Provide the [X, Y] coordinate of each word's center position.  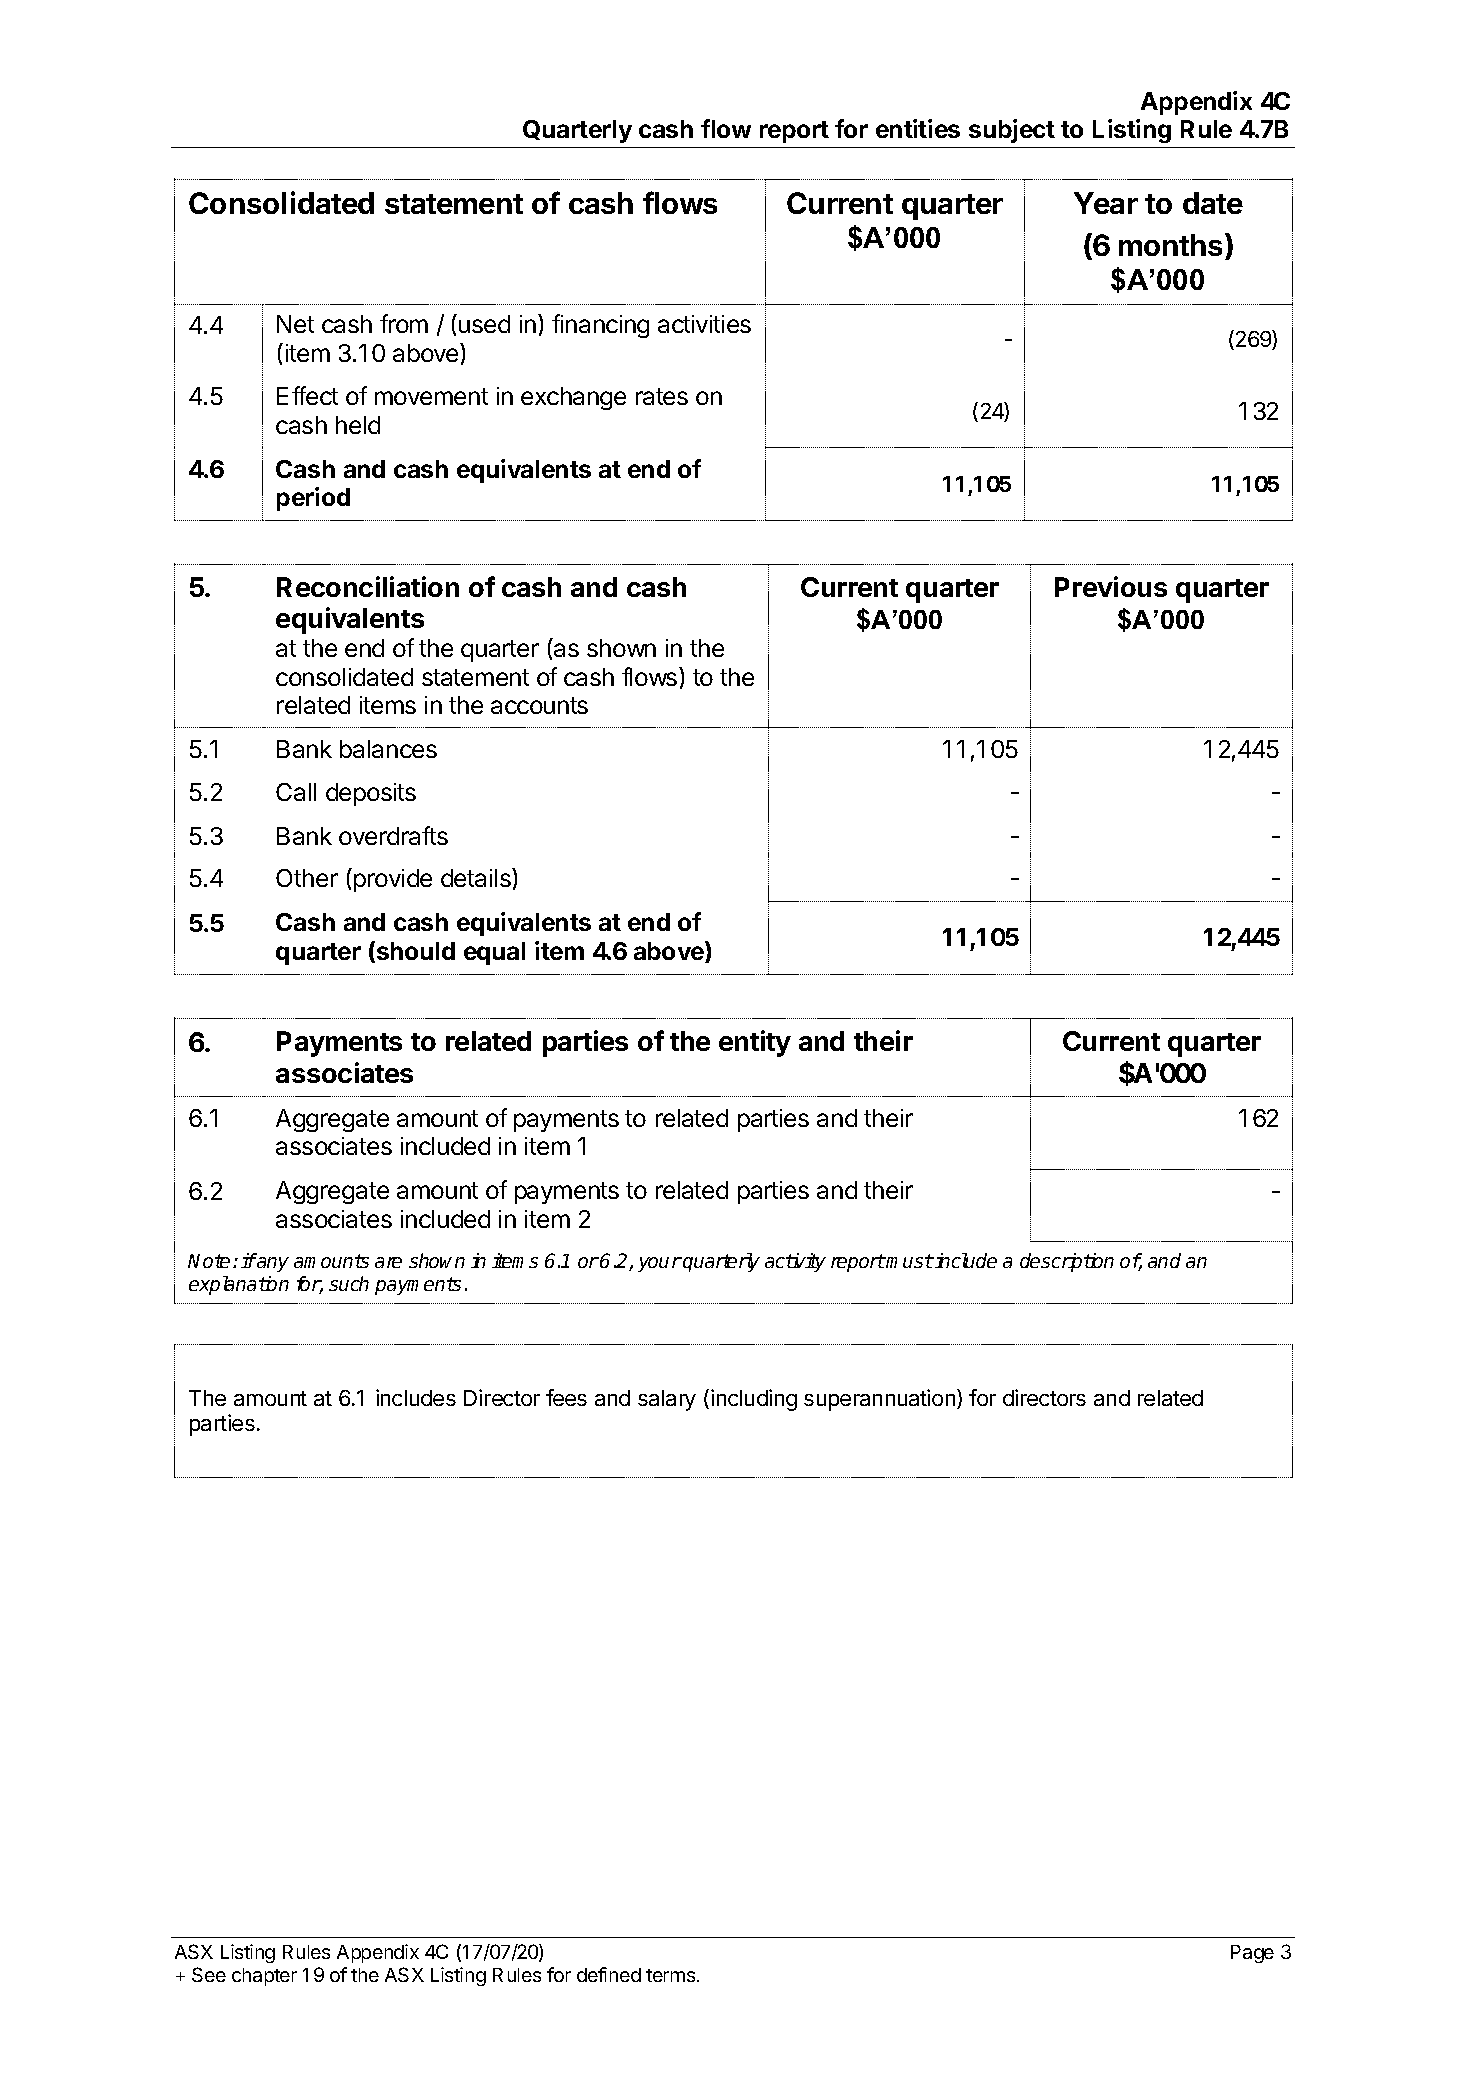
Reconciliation [368, 586]
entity [755, 1043]
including [754, 1400]
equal [494, 953]
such [349, 1283]
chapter [264, 1977]
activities [704, 324]
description [1067, 1262]
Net [295, 324]
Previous [1111, 586]
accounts [539, 705]
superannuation [881, 1400]
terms [672, 1975]
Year [1106, 203]
